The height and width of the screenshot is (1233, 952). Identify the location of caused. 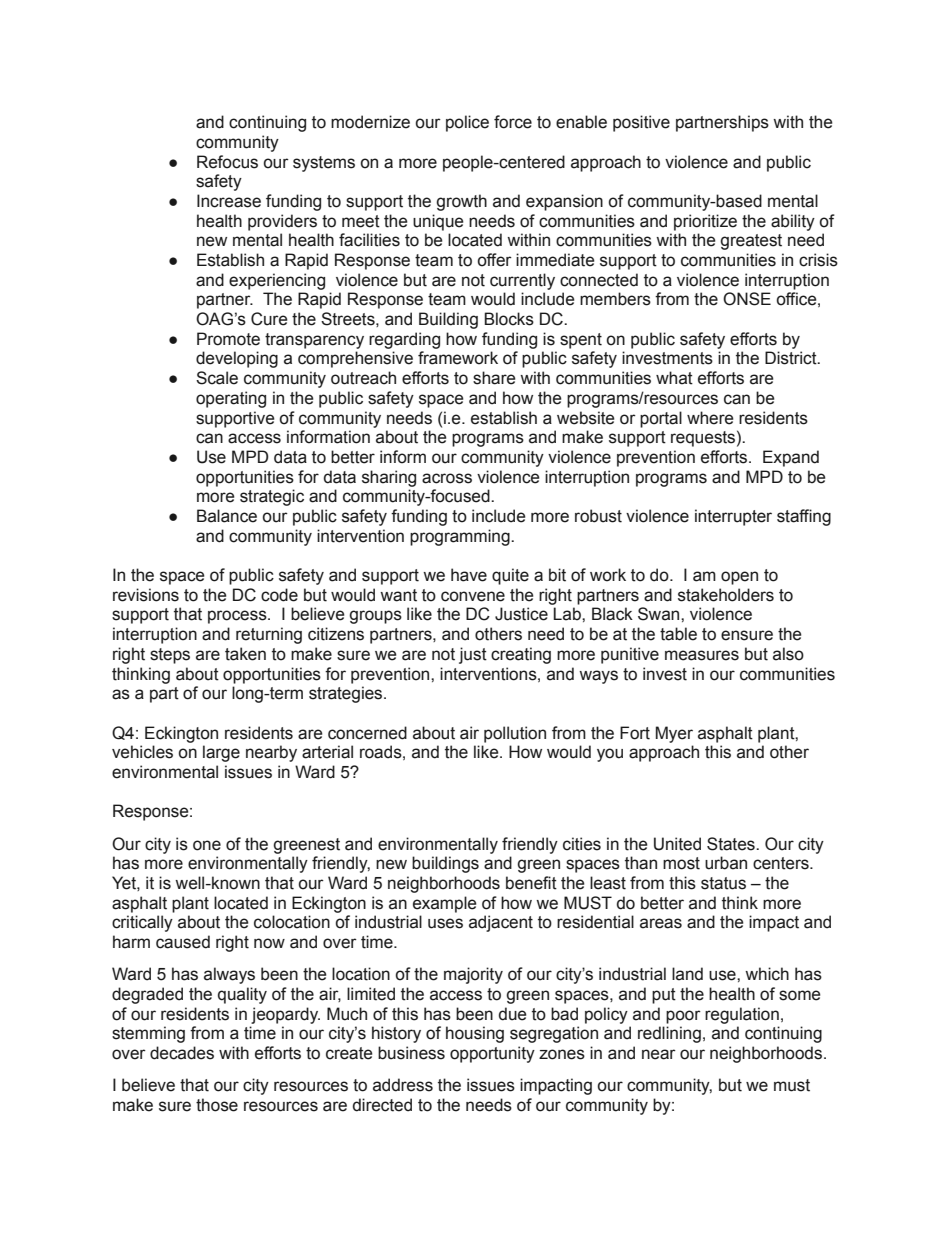
(183, 942).
